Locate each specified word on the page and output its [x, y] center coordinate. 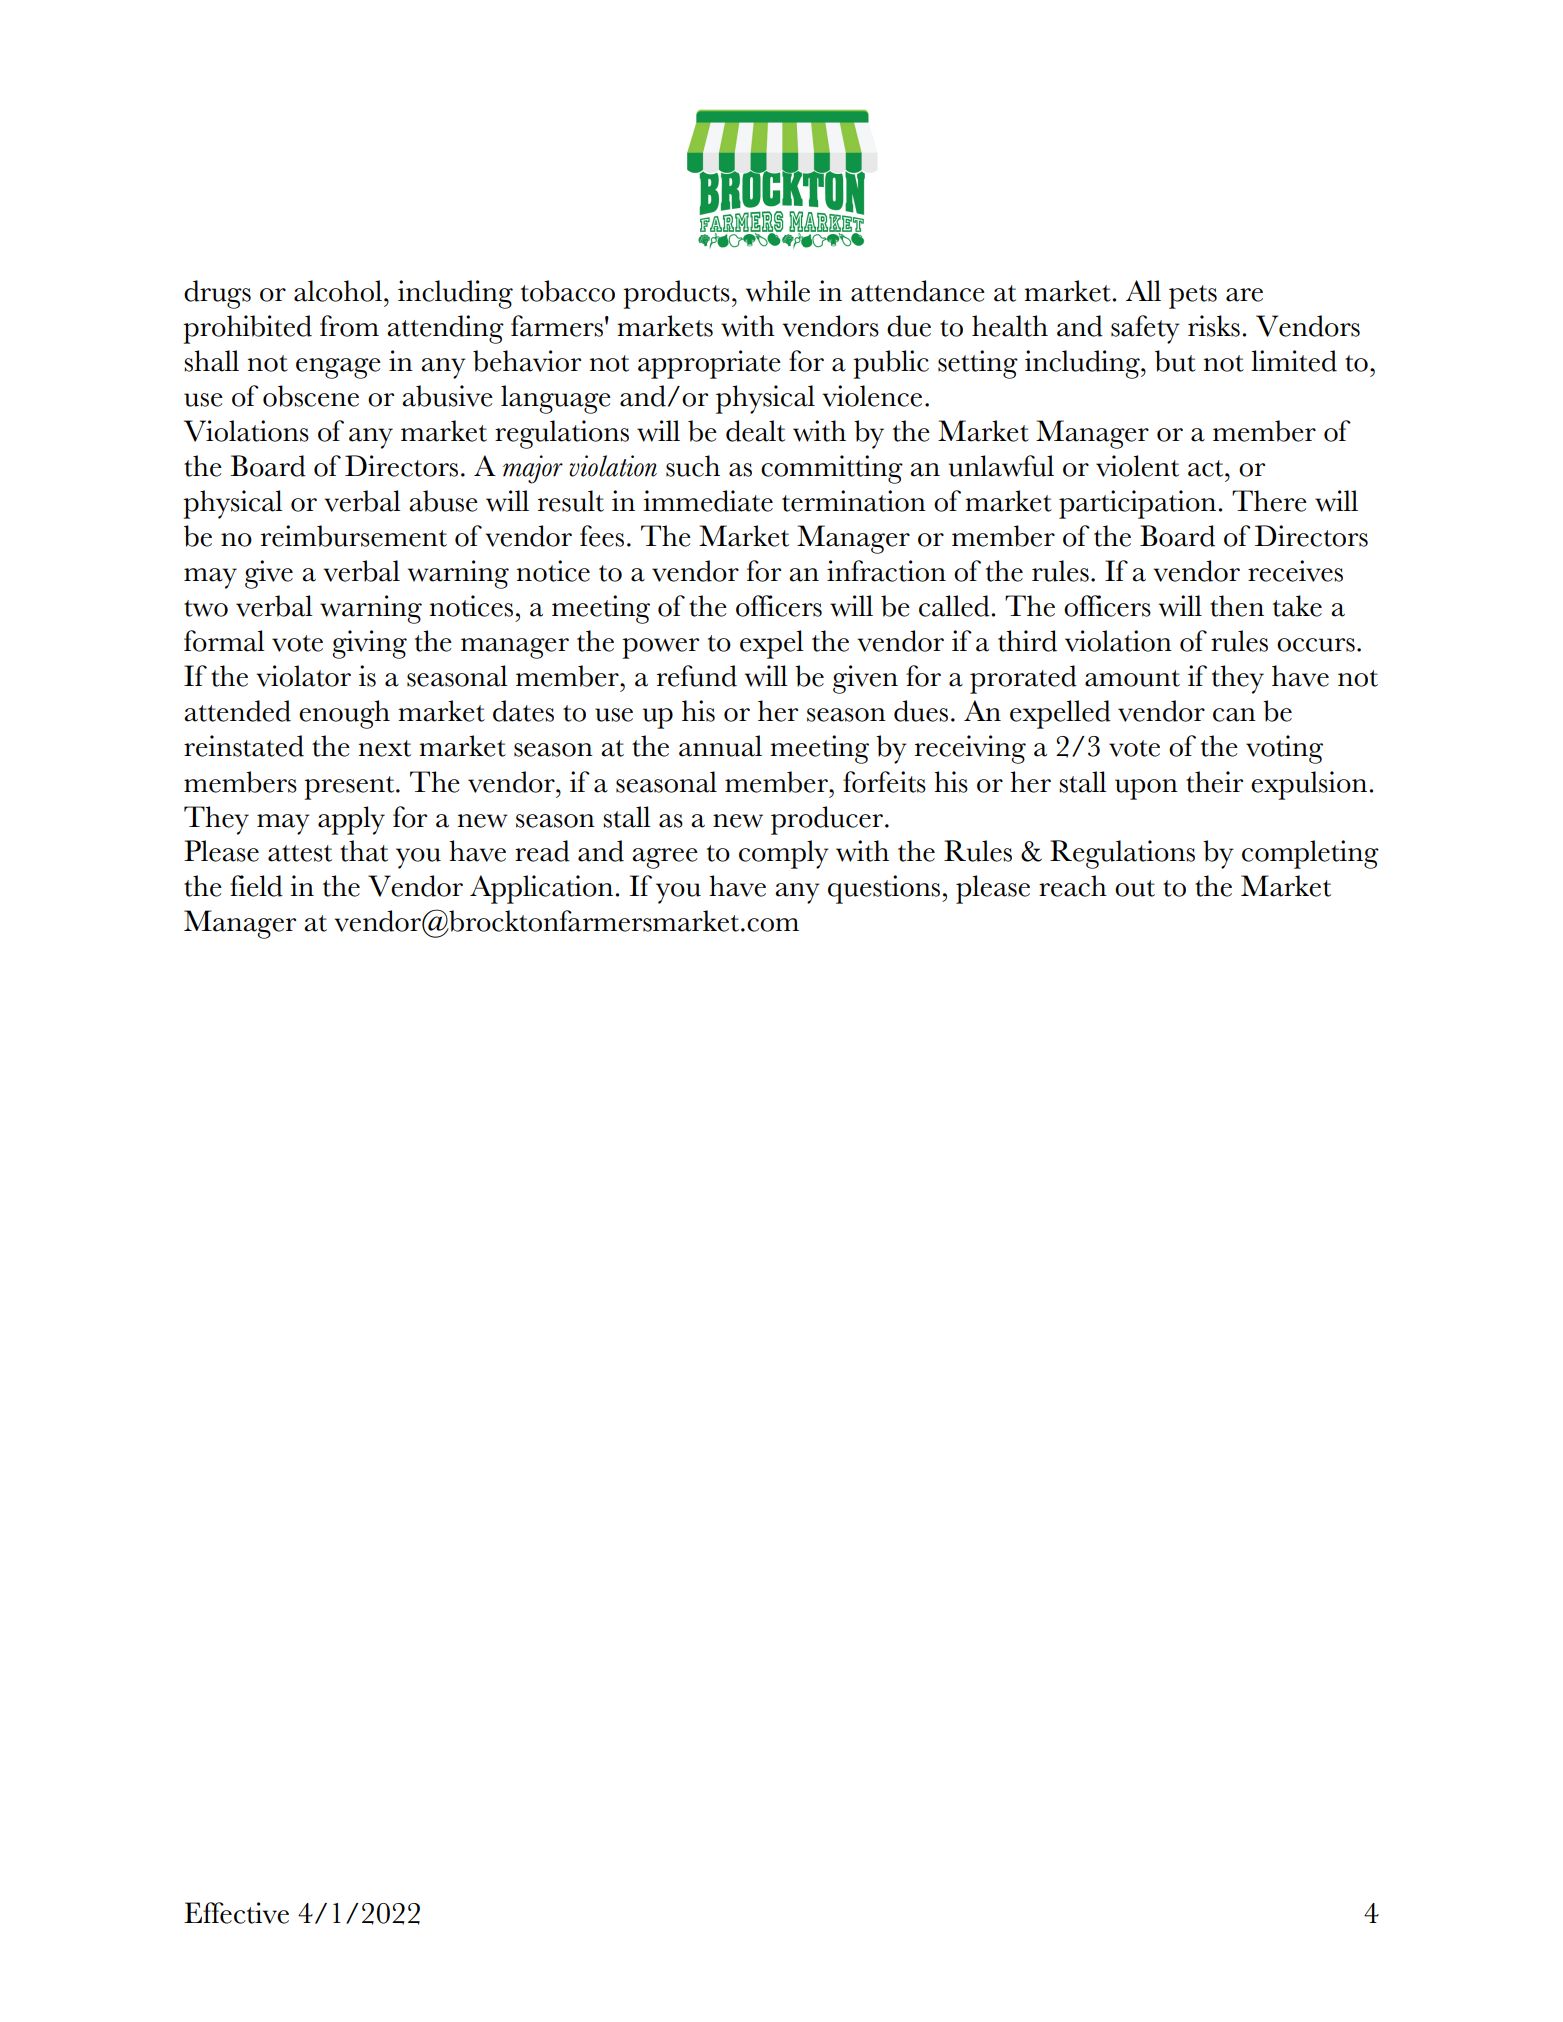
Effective [236, 1913]
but [1175, 361]
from [349, 326]
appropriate [709, 364]
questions [885, 889]
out [1135, 888]
